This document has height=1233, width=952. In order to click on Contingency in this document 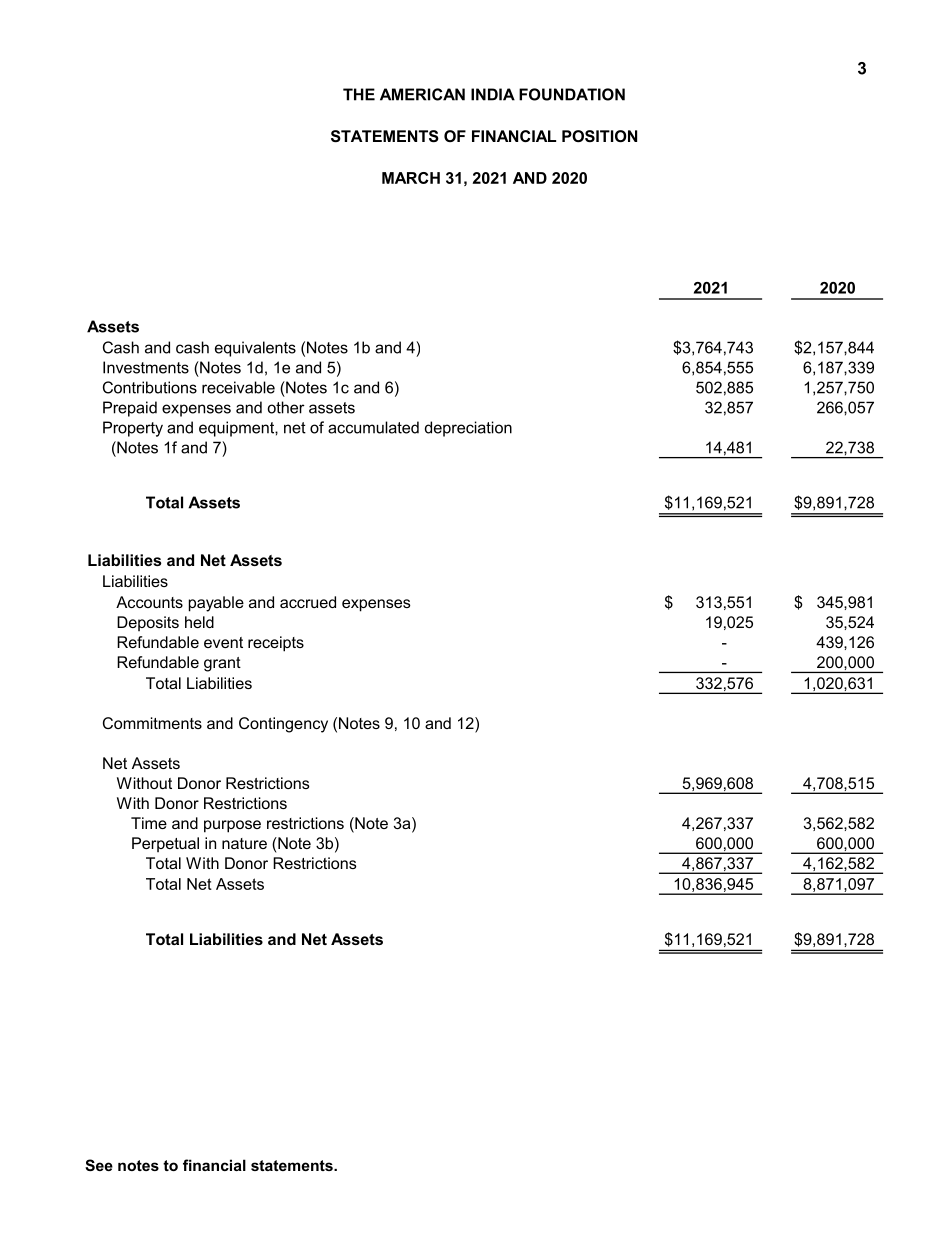, I will do `click(283, 725)`.
